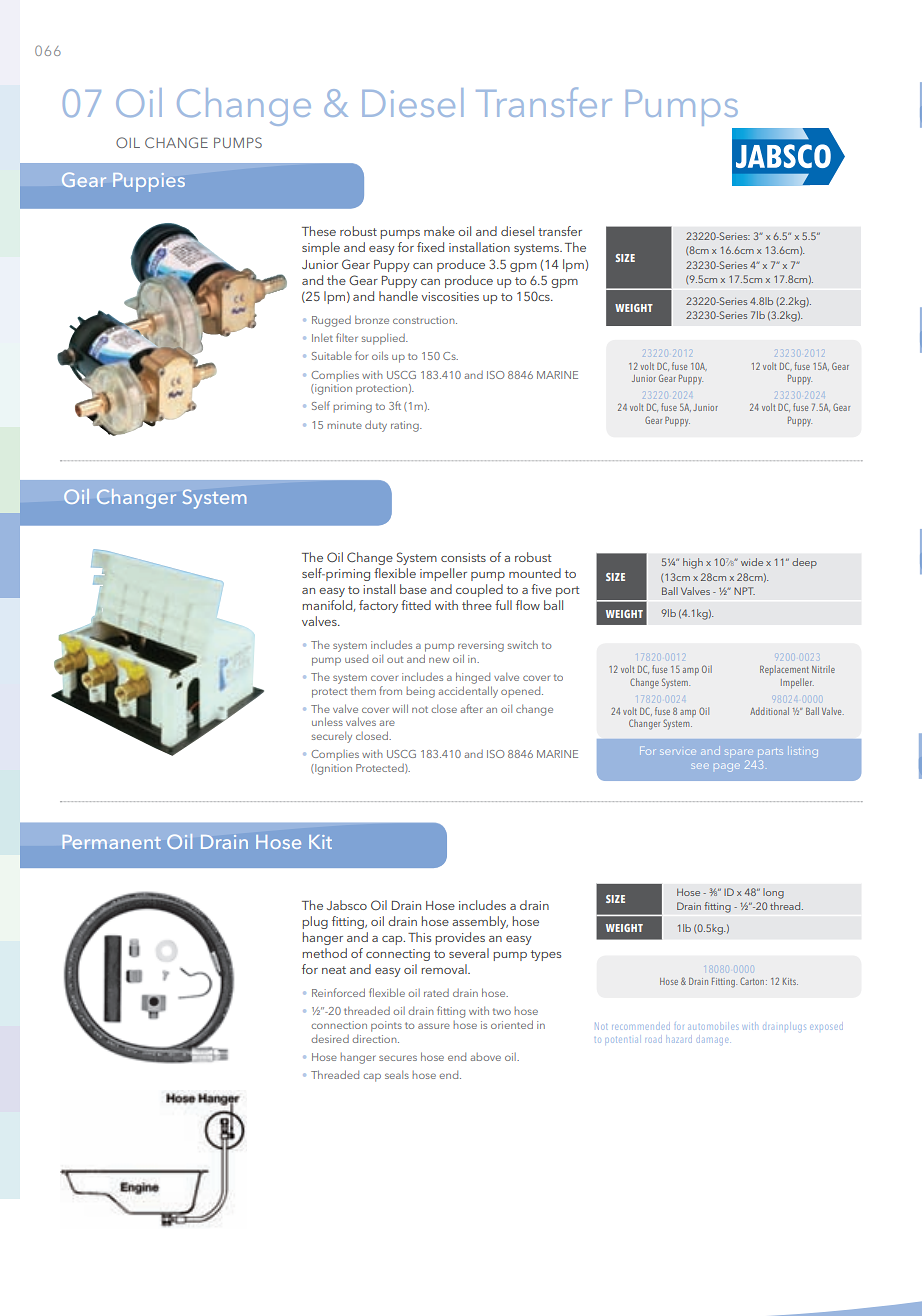  I want to click on assembly, so click(480, 922).
